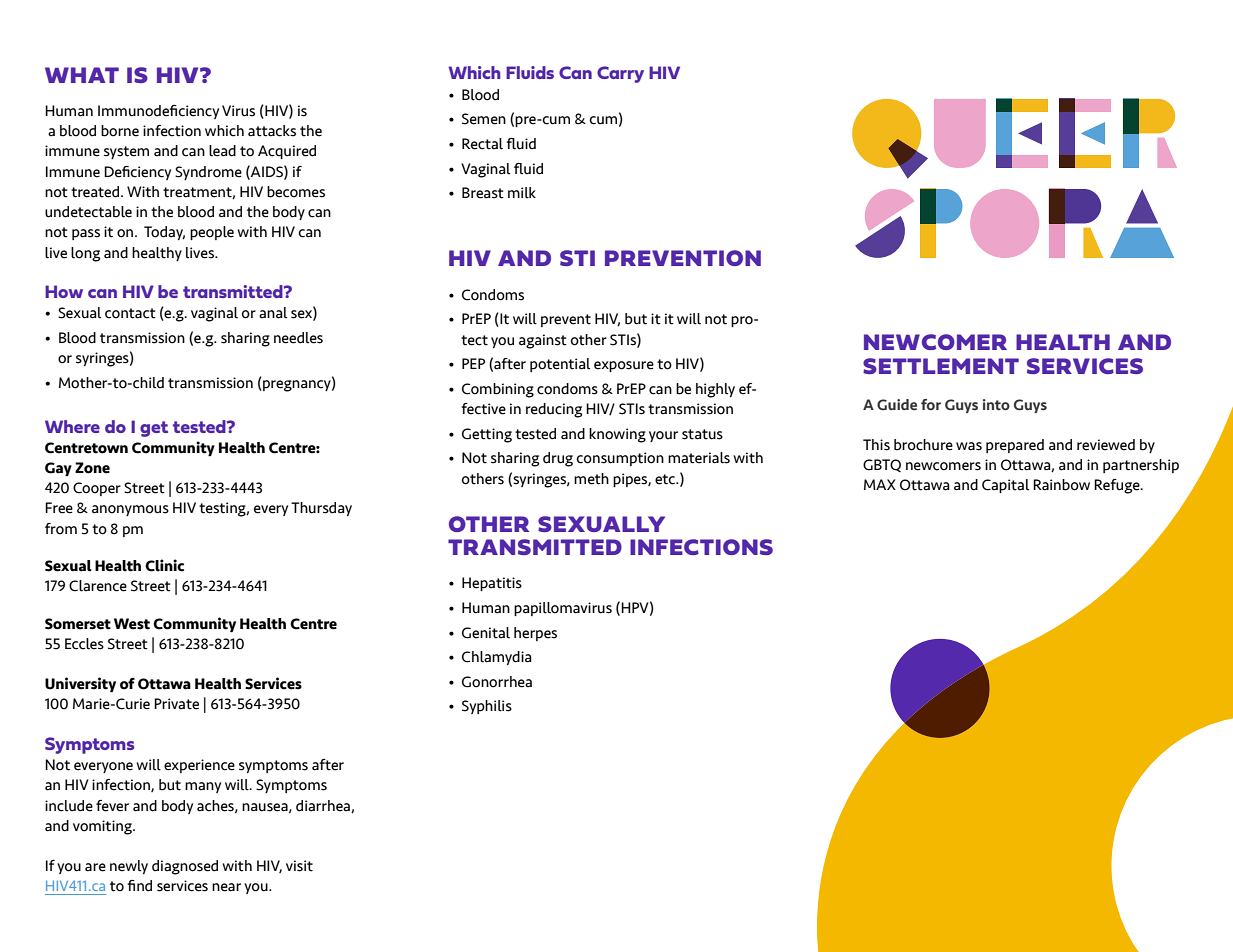 The width and height of the screenshot is (1233, 952). What do you see at coordinates (1005, 486) in the screenshot?
I see `Capital` at bounding box center [1005, 486].
